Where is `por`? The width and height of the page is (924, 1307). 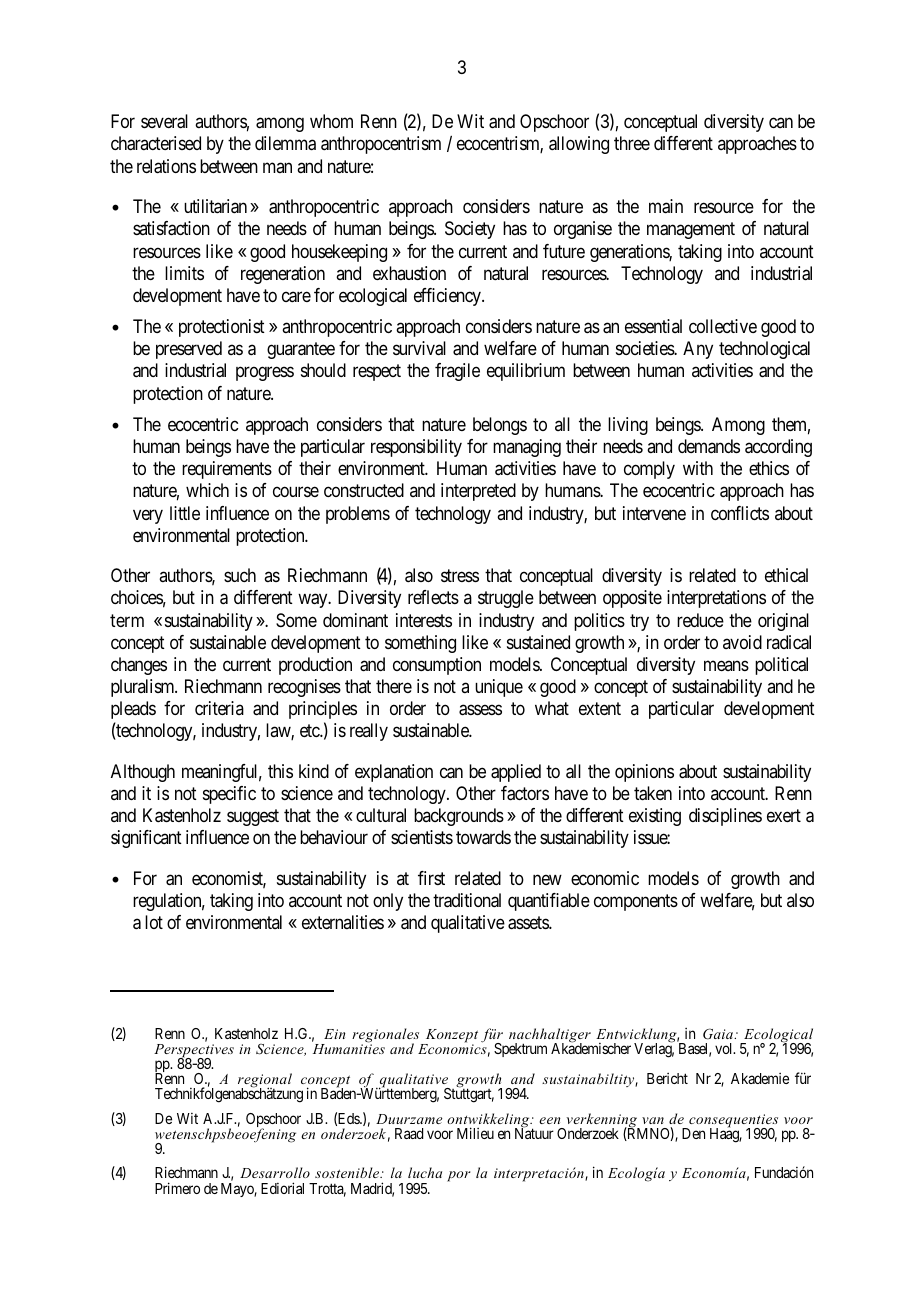 por is located at coordinates (459, 1176).
